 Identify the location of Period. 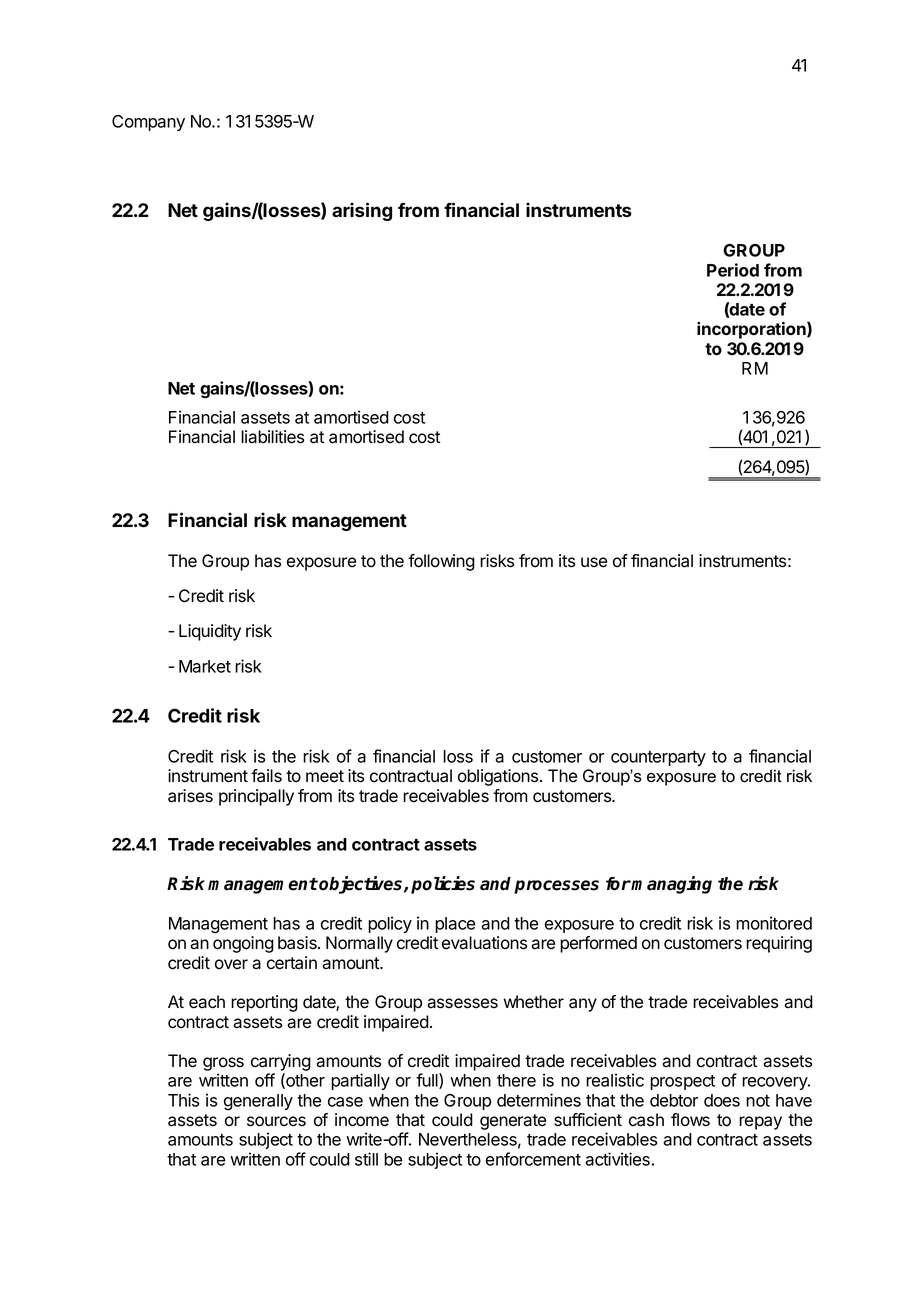
(733, 270).
